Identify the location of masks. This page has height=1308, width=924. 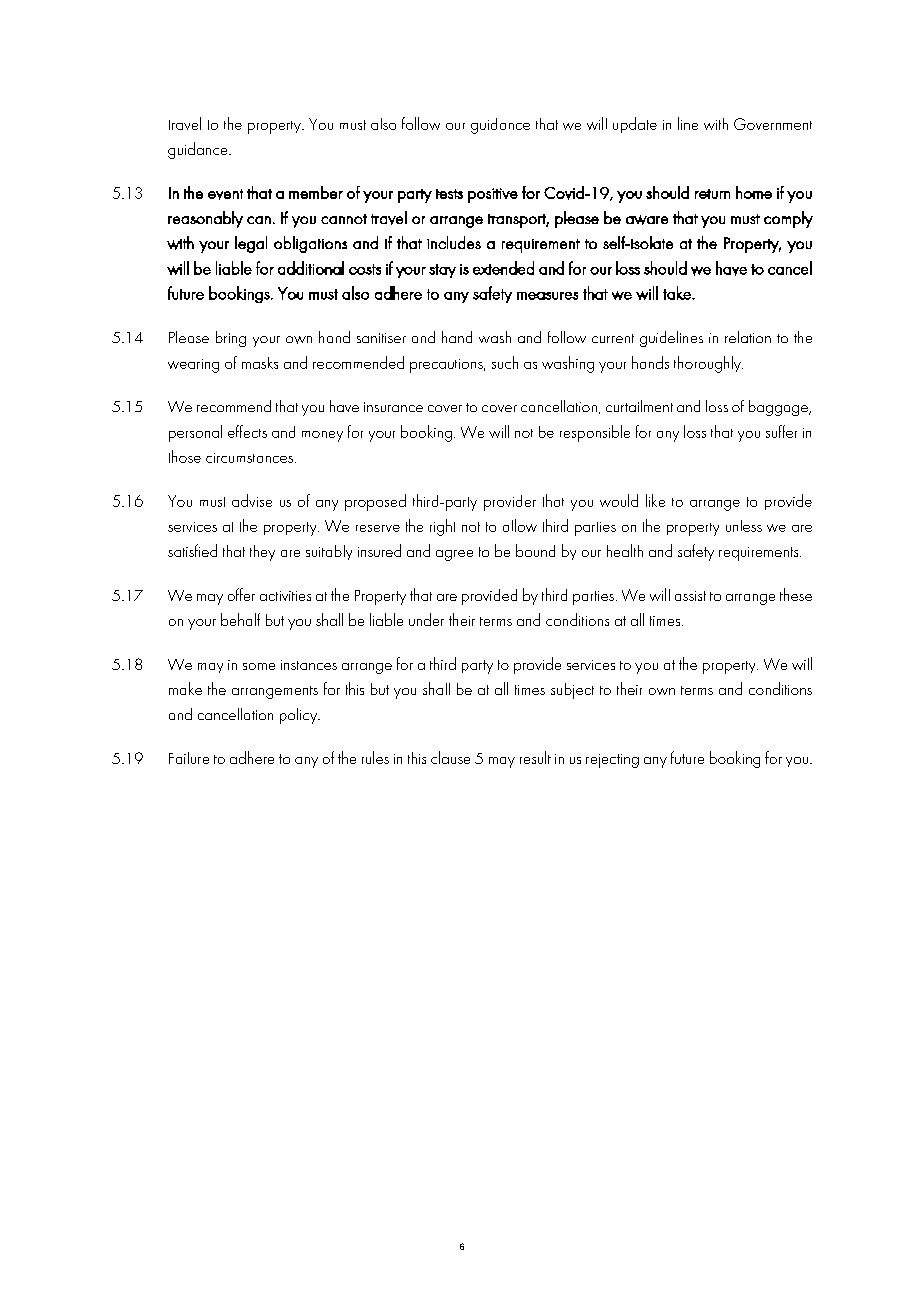
(260, 363).
